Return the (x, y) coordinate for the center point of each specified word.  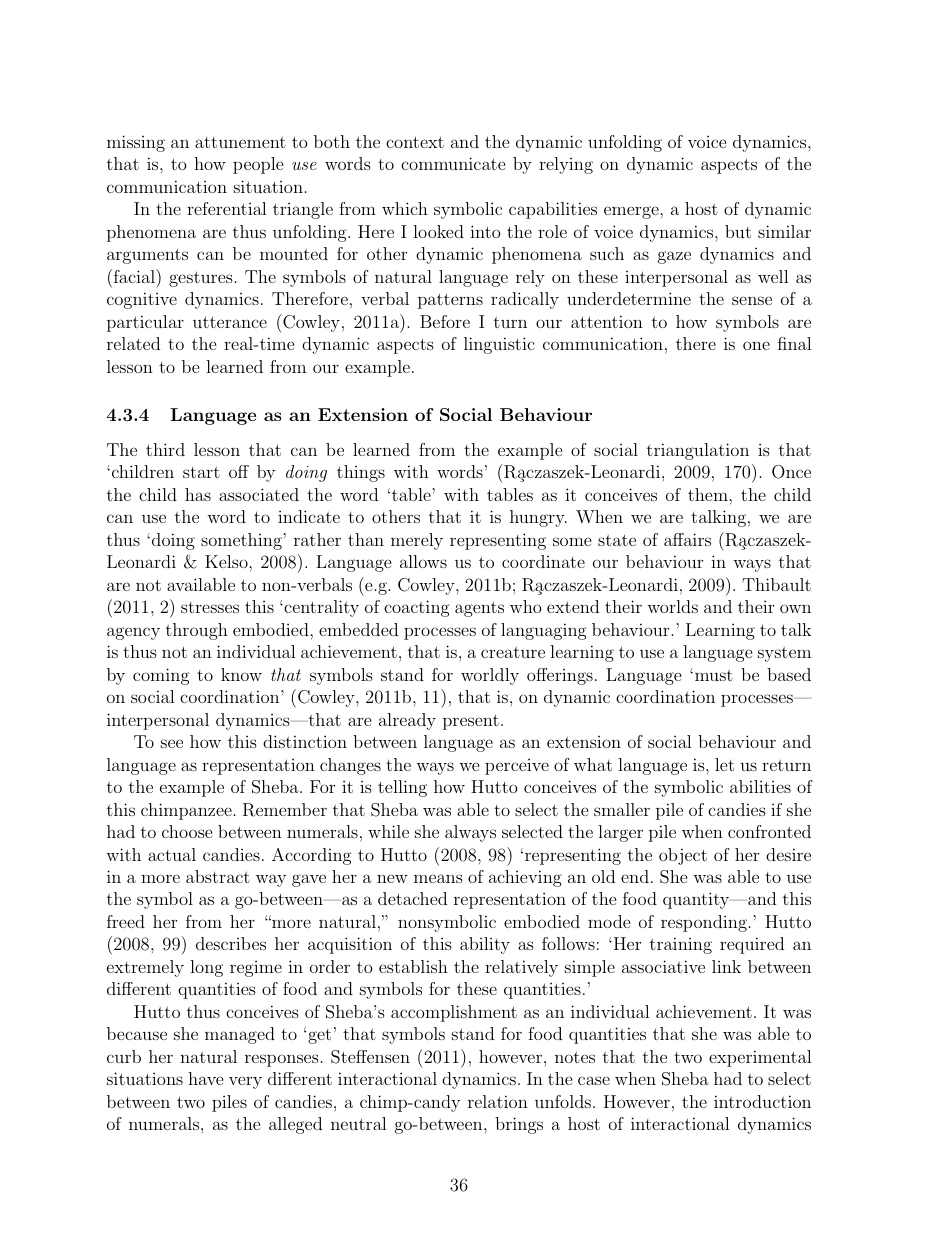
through (197, 631)
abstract (218, 876)
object (683, 856)
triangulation (698, 451)
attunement (240, 142)
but (738, 231)
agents (479, 609)
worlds (672, 606)
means (438, 878)
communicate (453, 163)
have (206, 1078)
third (165, 449)
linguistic (499, 345)
